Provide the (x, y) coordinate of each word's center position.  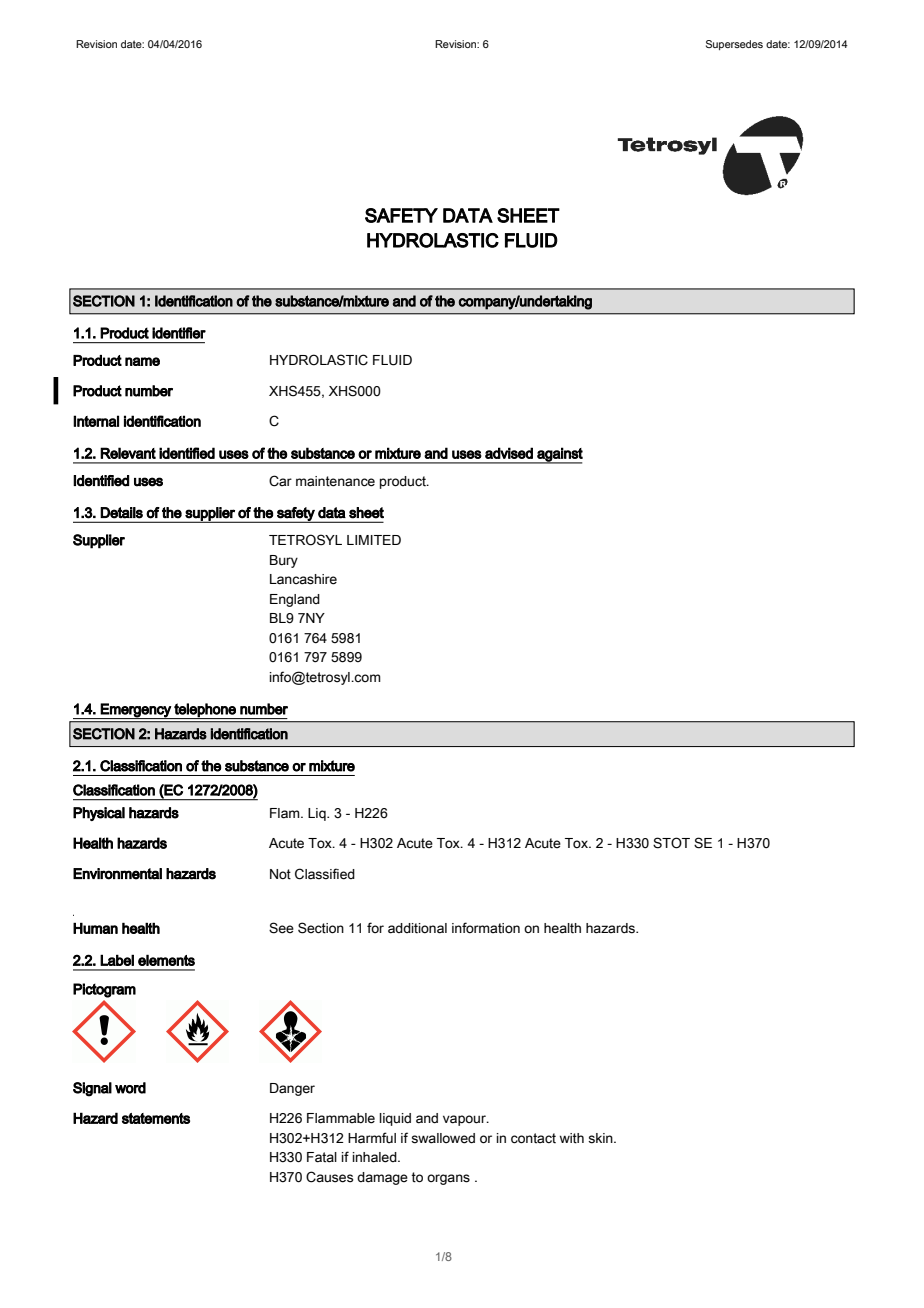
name (142, 361)
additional (417, 928)
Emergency (136, 711)
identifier (179, 333)
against (559, 455)
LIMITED (374, 540)
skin (601, 1138)
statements (156, 1118)
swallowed (443, 1138)
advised (509, 453)
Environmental (117, 874)
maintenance (335, 481)
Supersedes (734, 45)
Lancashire (303, 579)
